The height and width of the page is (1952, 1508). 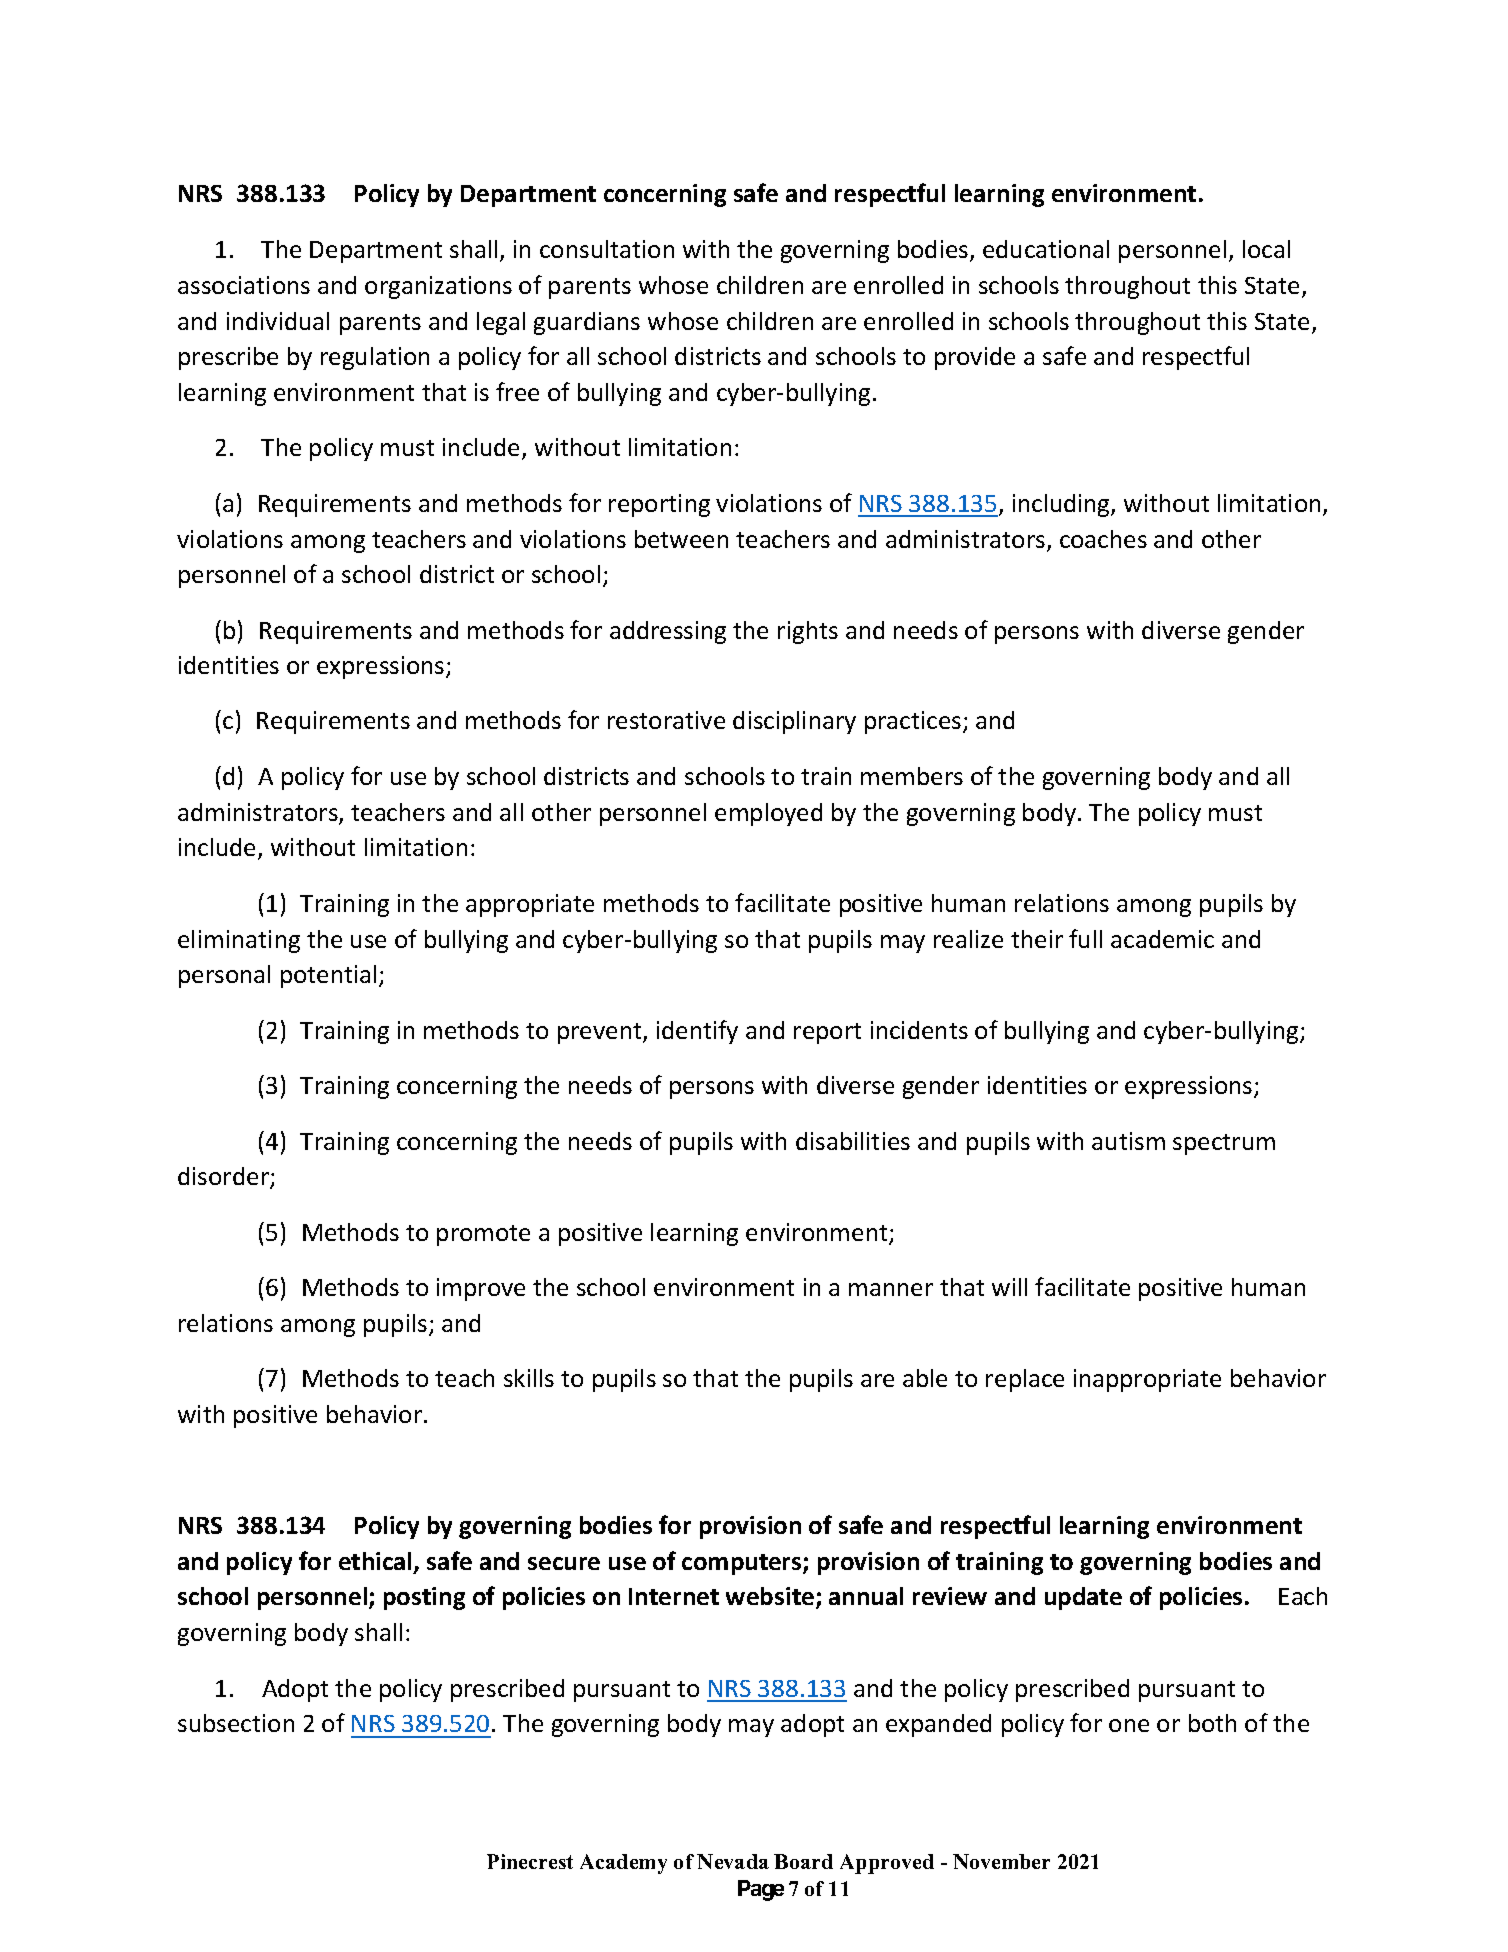 What do you see at coordinates (481, 1289) in the page?
I see `improve` at bounding box center [481, 1289].
